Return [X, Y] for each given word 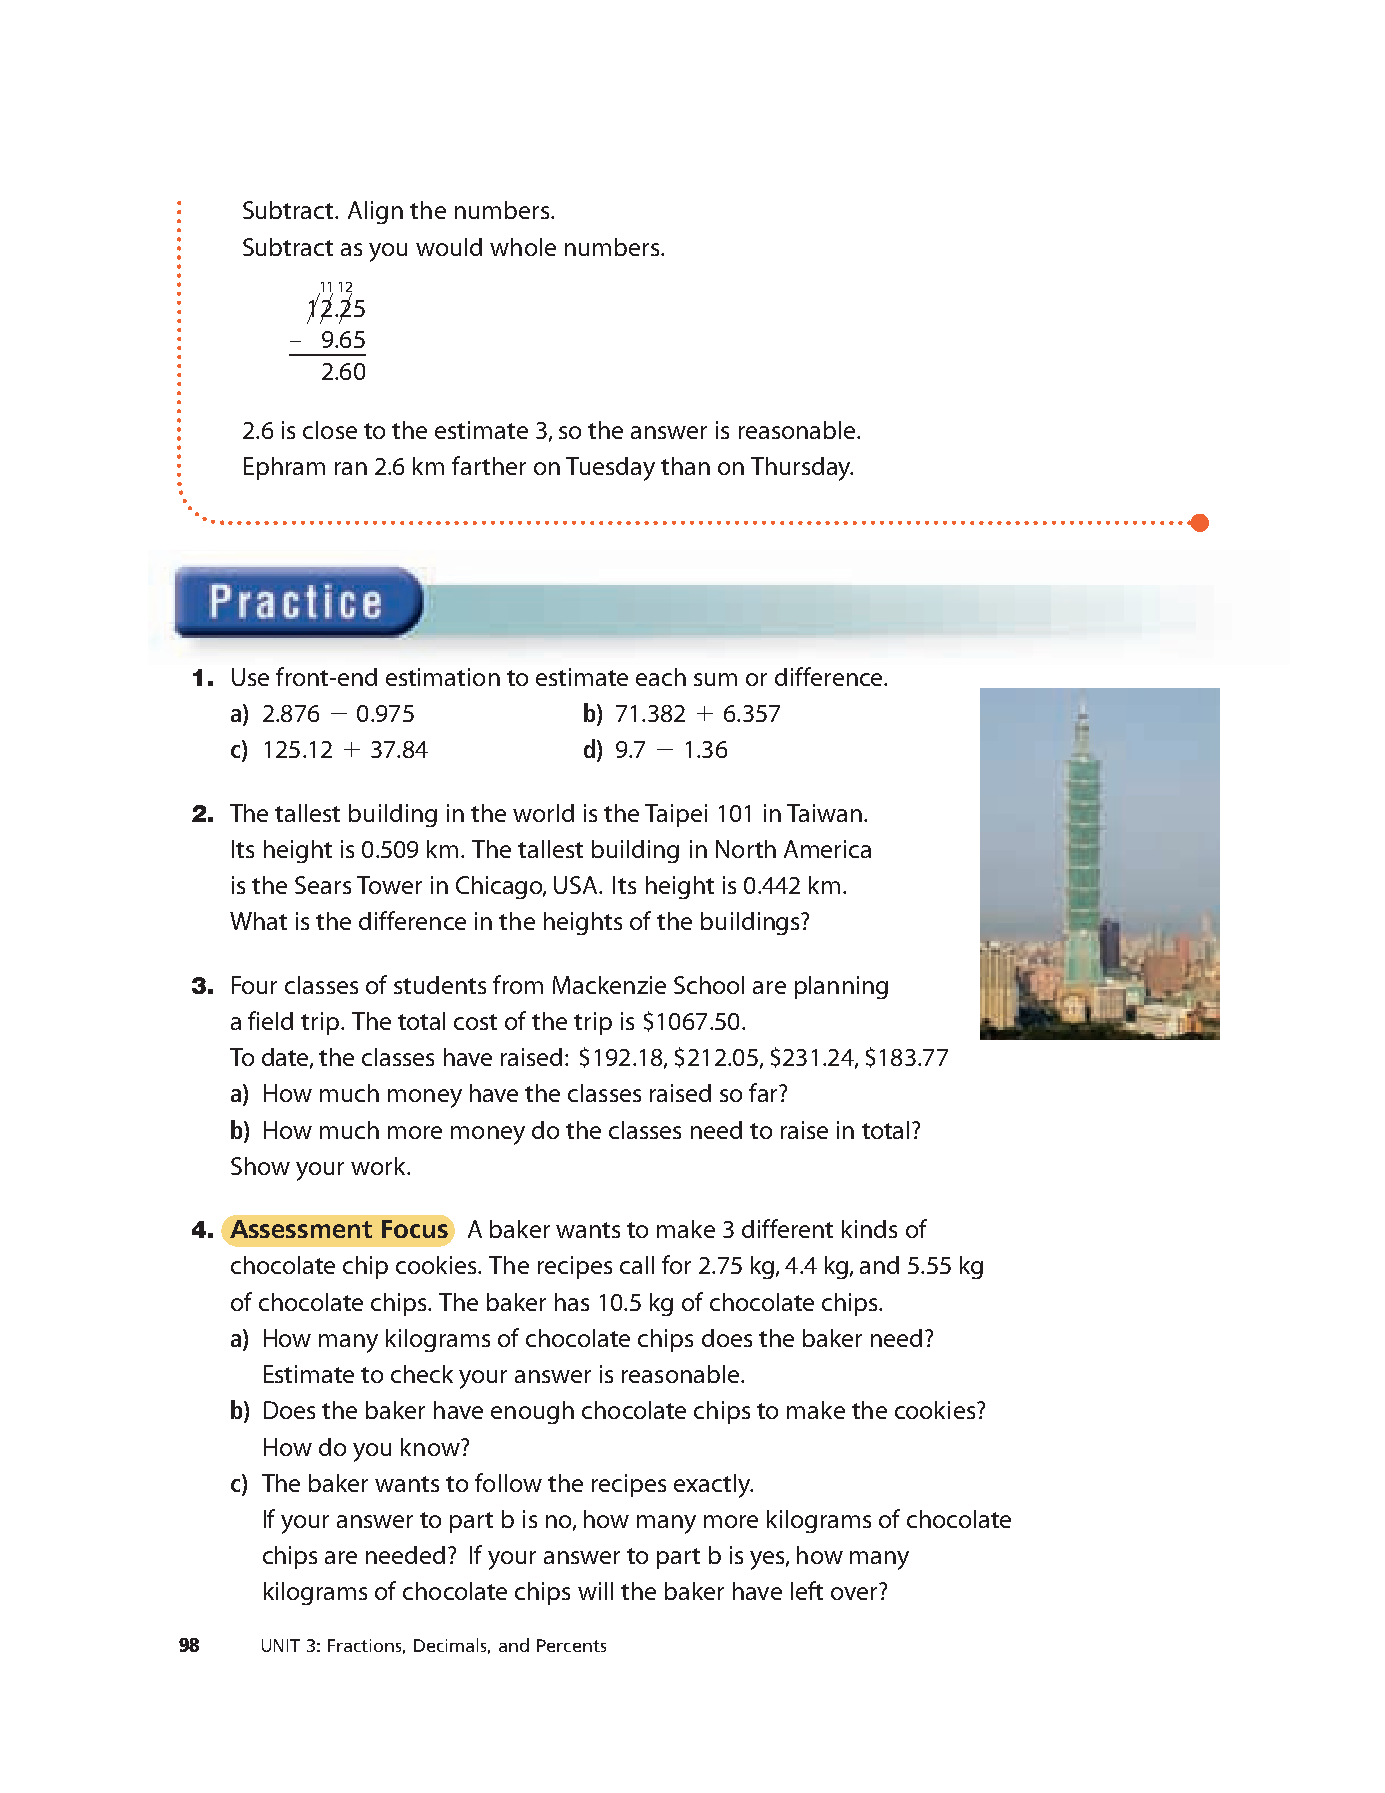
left [807, 1590]
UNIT [281, 1645]
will [595, 1591]
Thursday [802, 469]
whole [523, 247]
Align [375, 212]
